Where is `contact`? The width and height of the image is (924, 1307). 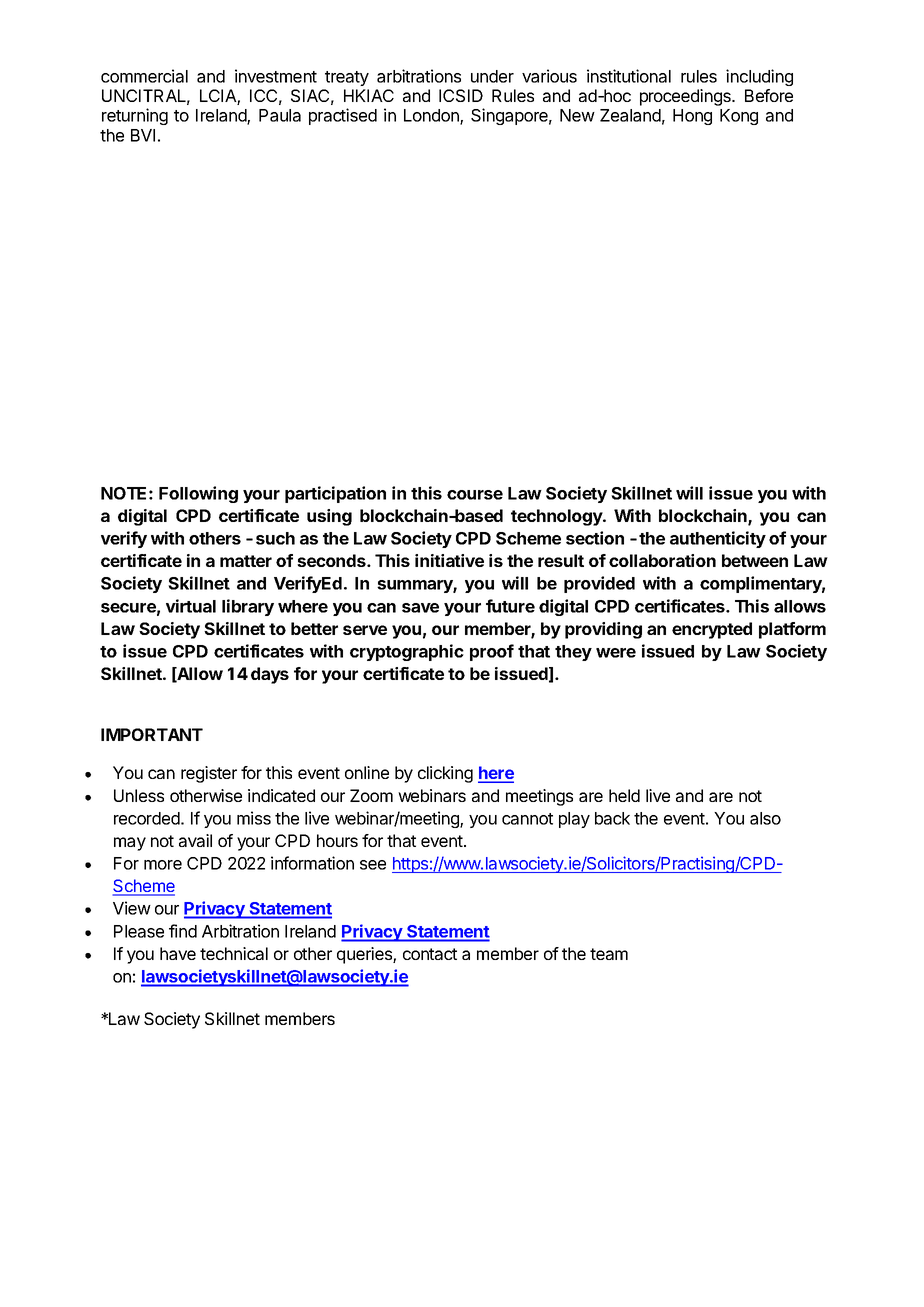
contact is located at coordinates (430, 954).
